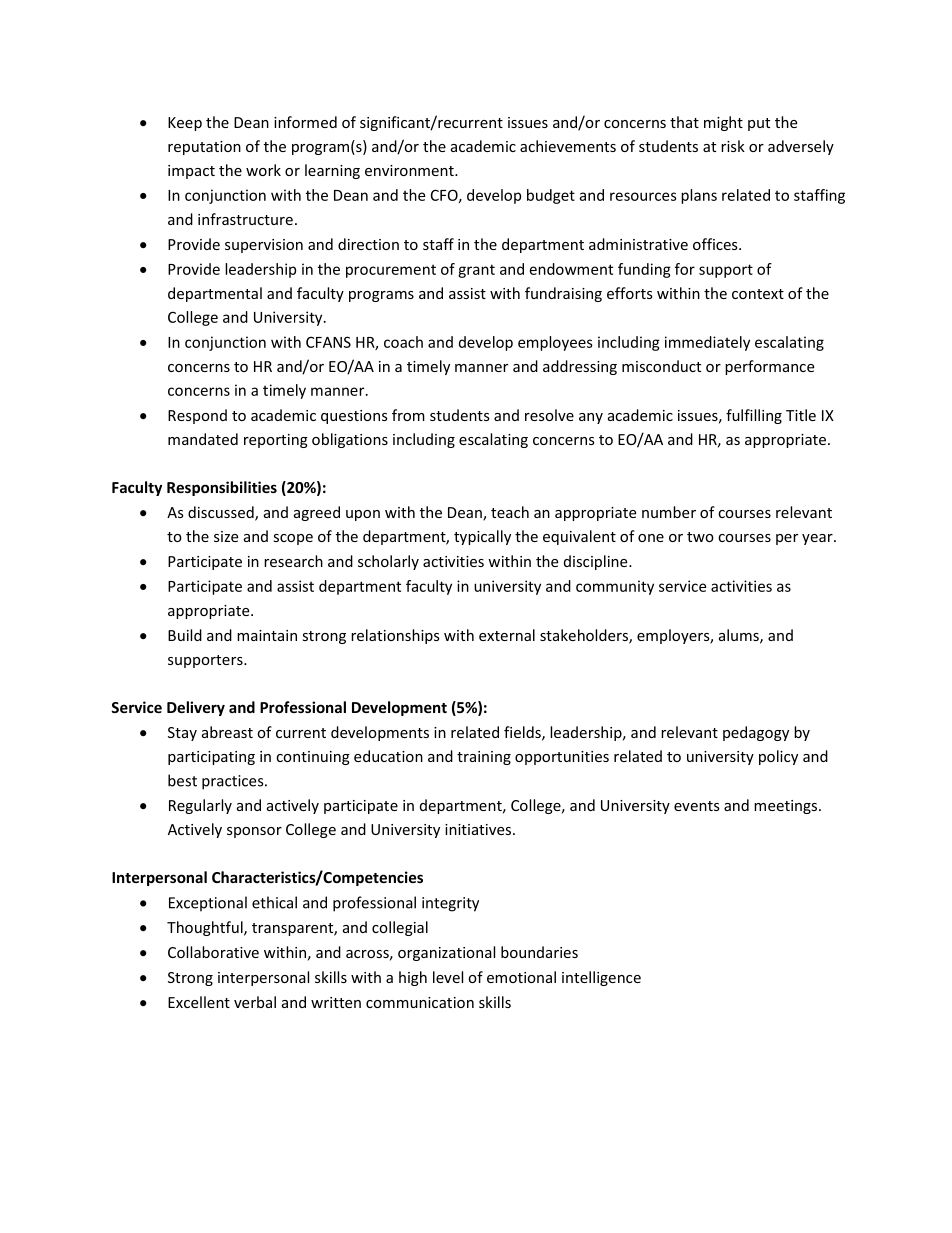  I want to click on sponsor, so click(254, 832).
